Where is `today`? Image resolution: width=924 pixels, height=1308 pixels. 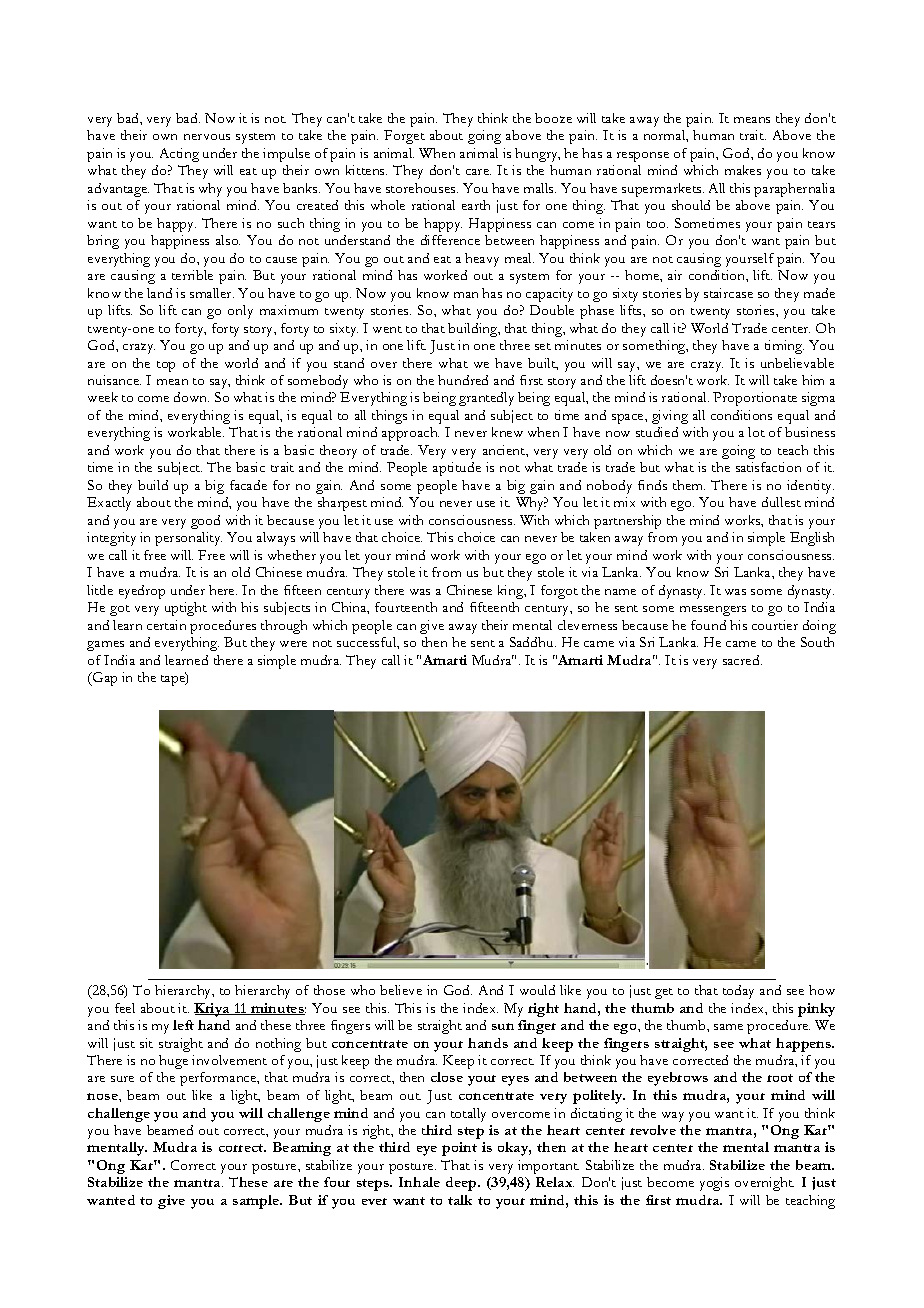
today is located at coordinates (738, 992).
